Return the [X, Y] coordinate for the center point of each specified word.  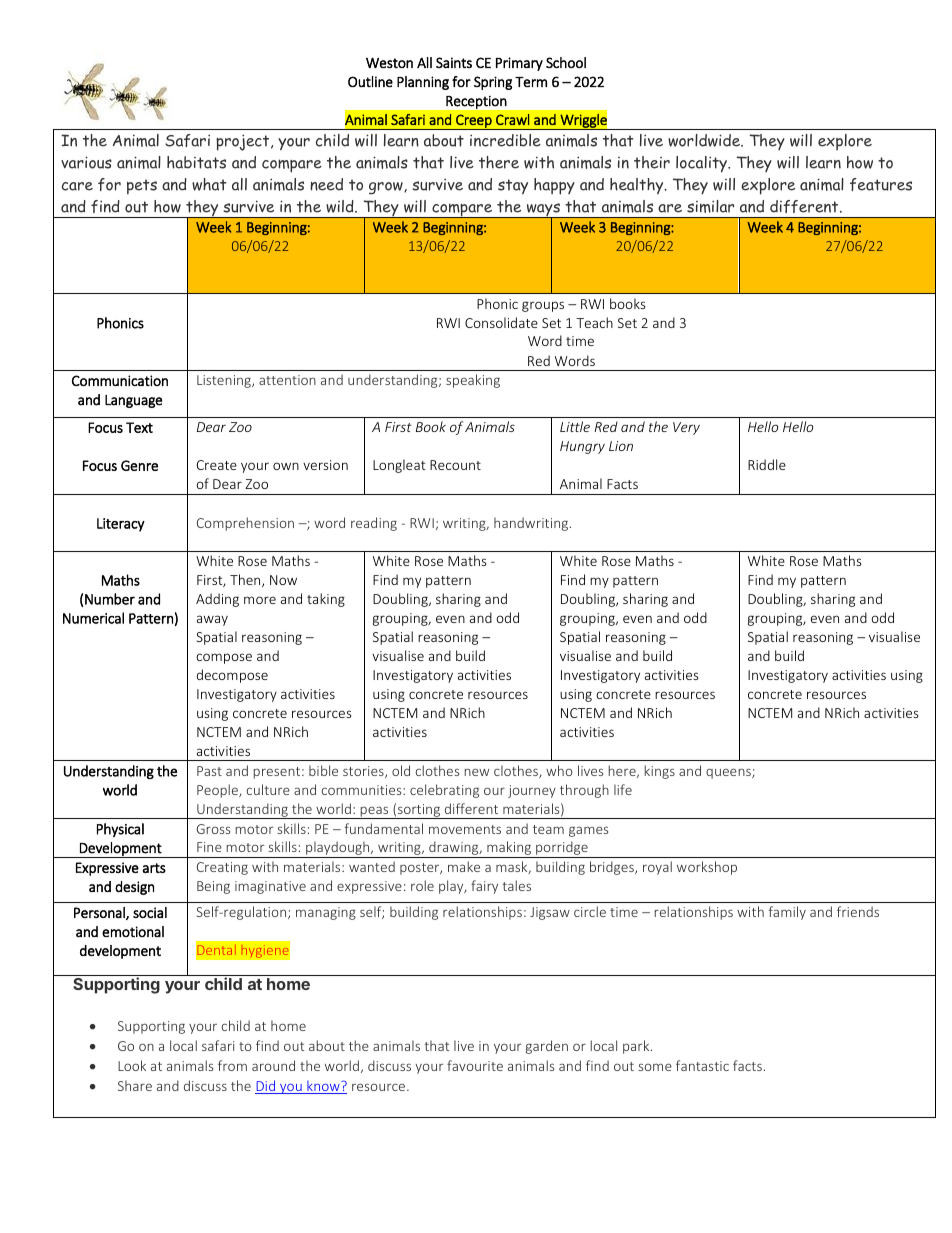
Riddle [767, 464]
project [244, 142]
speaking [473, 381]
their [652, 162]
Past [209, 771]
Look [132, 1065]
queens [729, 773]
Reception [476, 102]
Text [139, 427]
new [476, 772]
